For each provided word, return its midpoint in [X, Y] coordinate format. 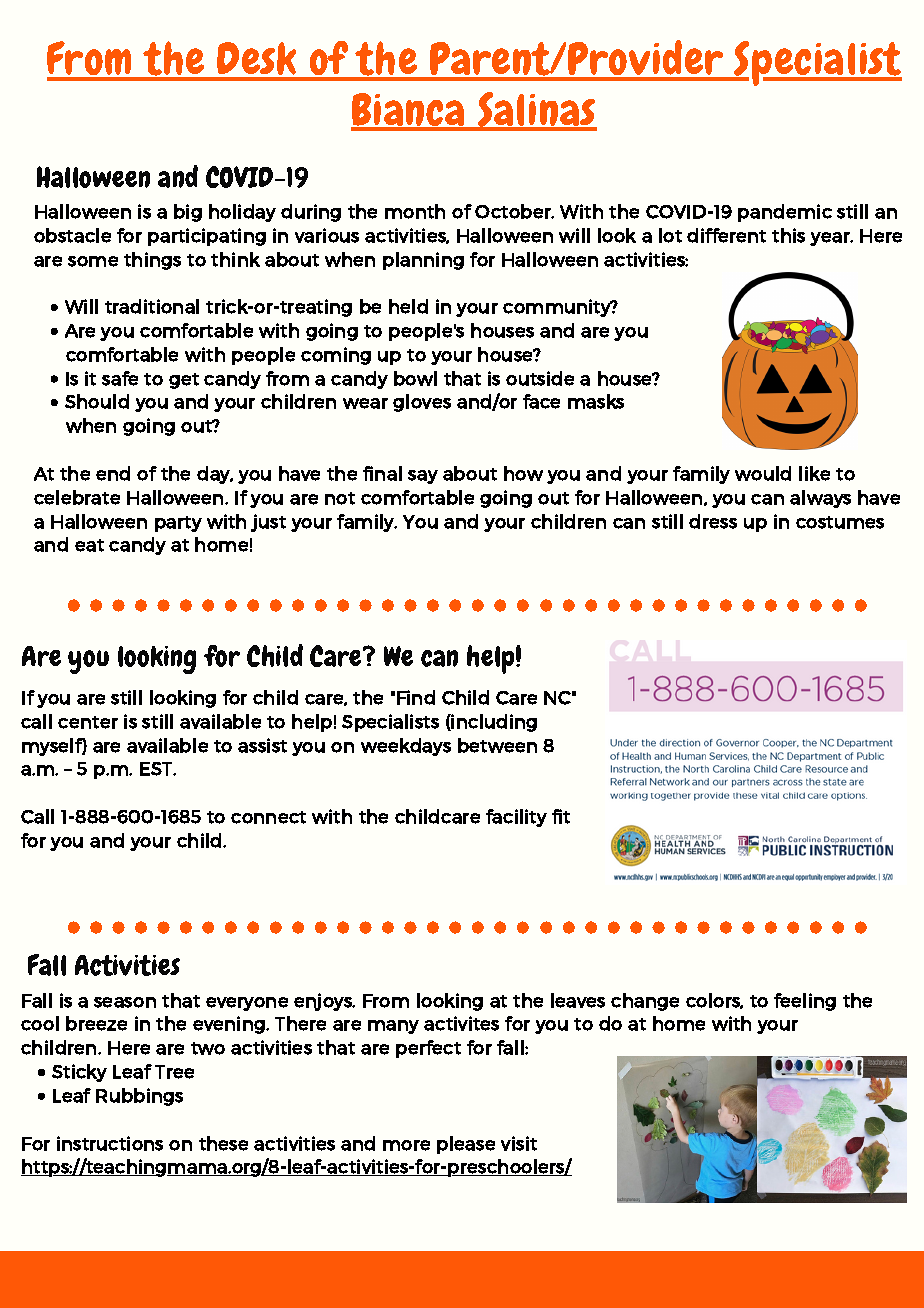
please [466, 1145]
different [726, 235]
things [152, 261]
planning [423, 261]
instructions [110, 1143]
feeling [805, 1002]
